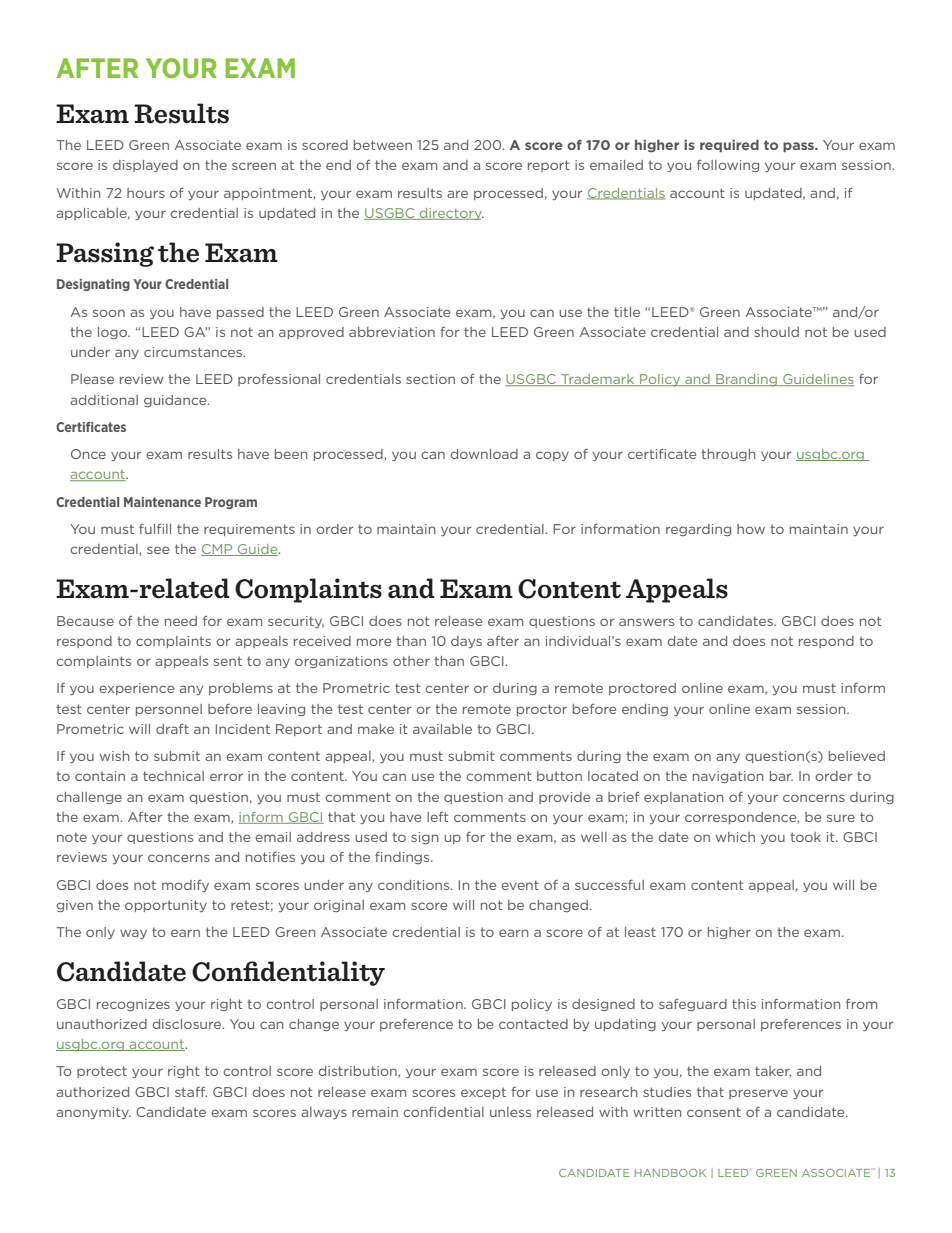 Image resolution: width=952 pixels, height=1233 pixels. I want to click on displayed, so click(145, 166).
